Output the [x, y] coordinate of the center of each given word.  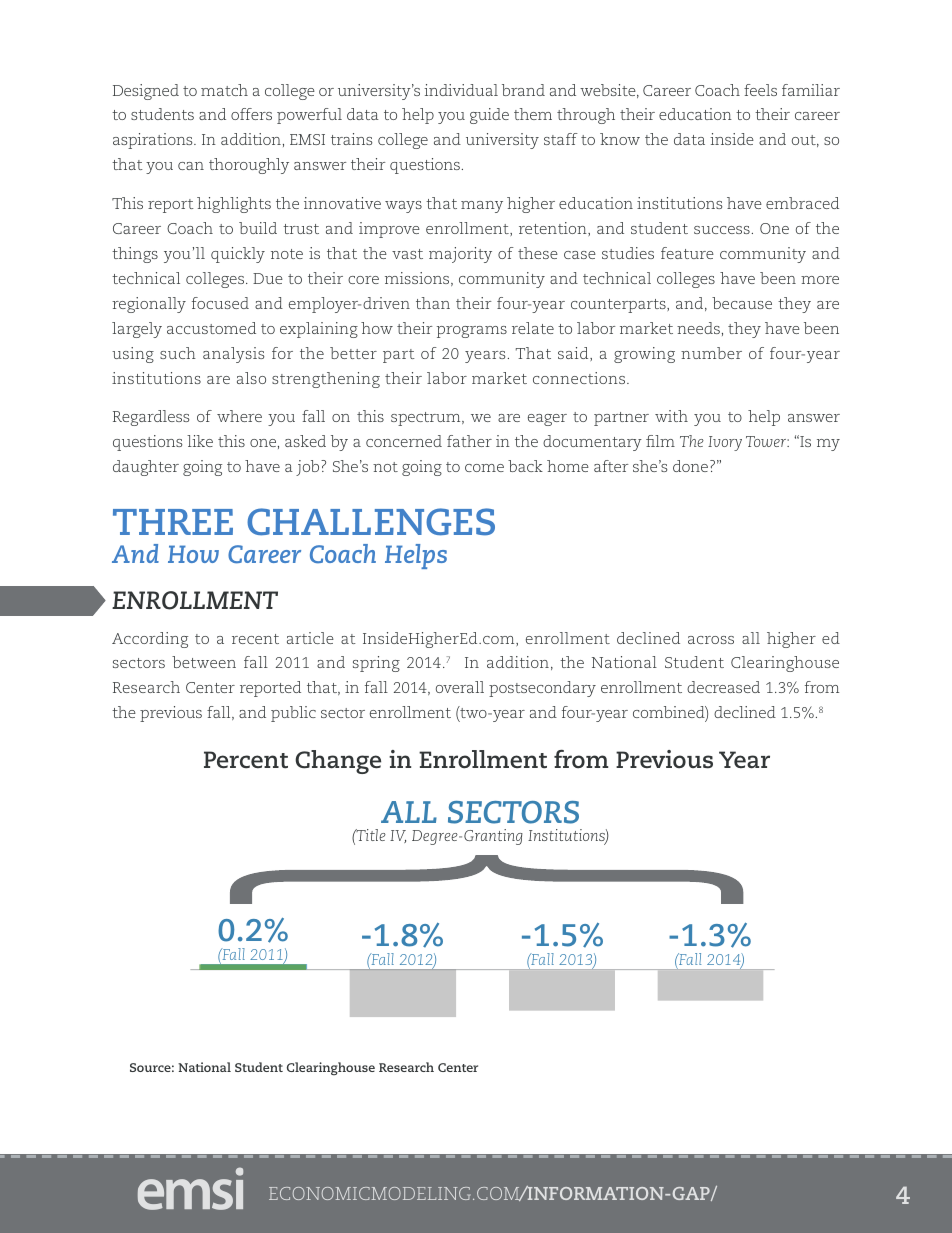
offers [251, 114]
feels [760, 90]
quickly [238, 255]
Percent [246, 760]
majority [460, 255]
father [469, 441]
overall [460, 687]
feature [687, 253]
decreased [723, 687]
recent [255, 639]
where [239, 416]
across [711, 640]
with [671, 416]
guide [489, 116]
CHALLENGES [371, 522]
